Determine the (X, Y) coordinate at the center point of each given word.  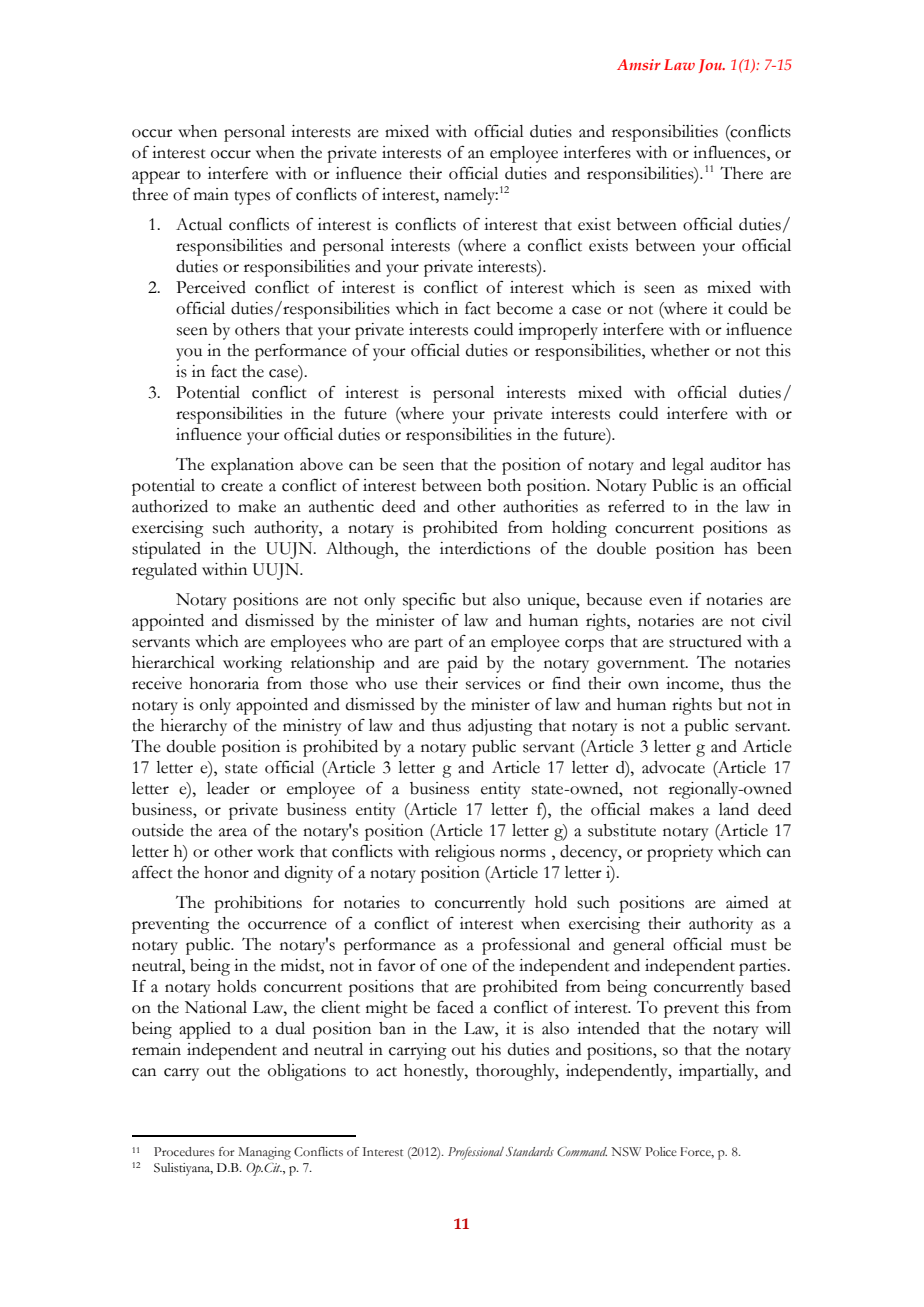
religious (465, 853)
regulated (164, 571)
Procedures (184, 1151)
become (524, 308)
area (233, 832)
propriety (680, 853)
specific (429, 601)
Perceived (211, 287)
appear (156, 177)
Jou (711, 66)
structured (705, 641)
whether (680, 350)
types (252, 198)
